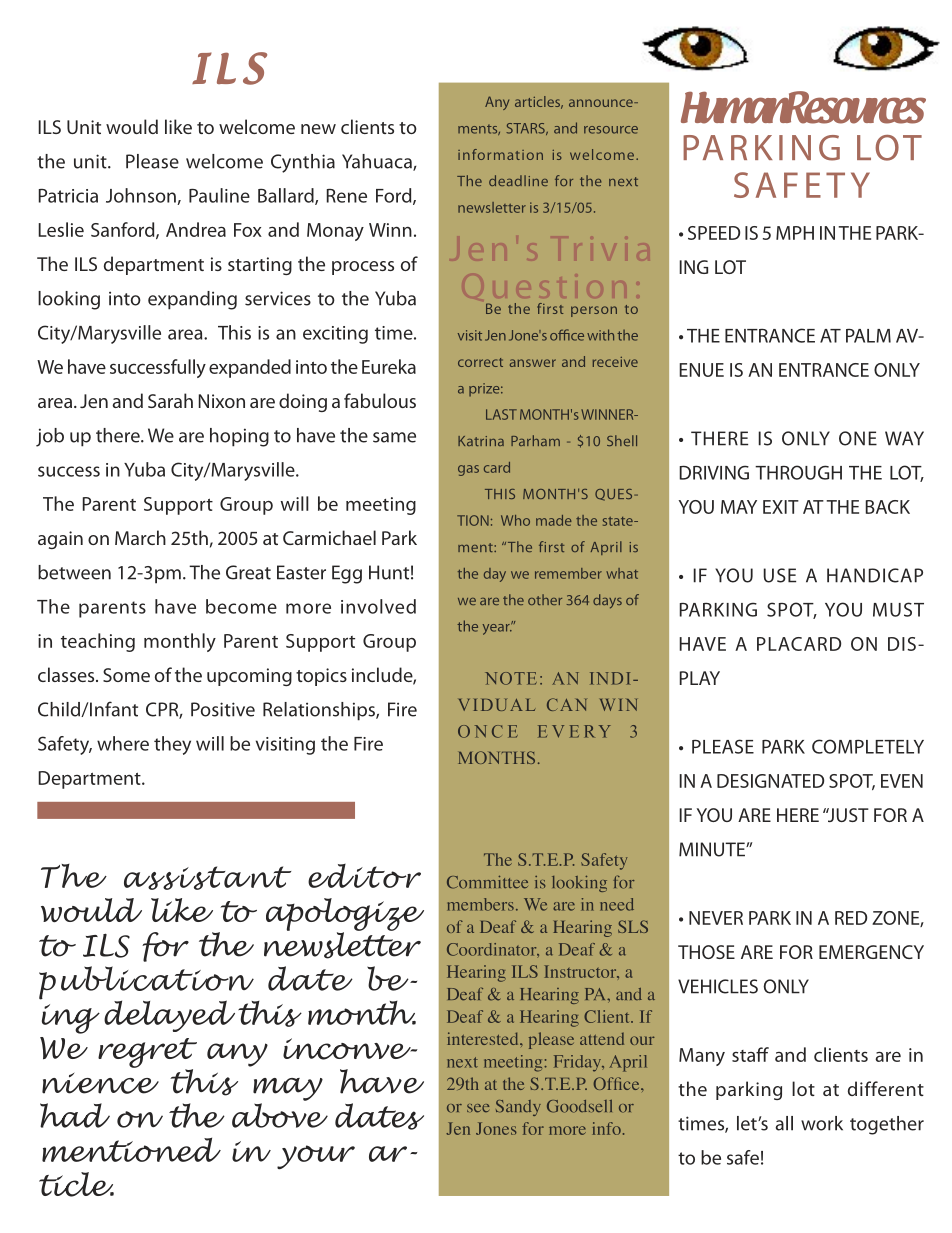 Image resolution: width=952 pixels, height=1233 pixels. I want to click on March, so click(140, 537).
